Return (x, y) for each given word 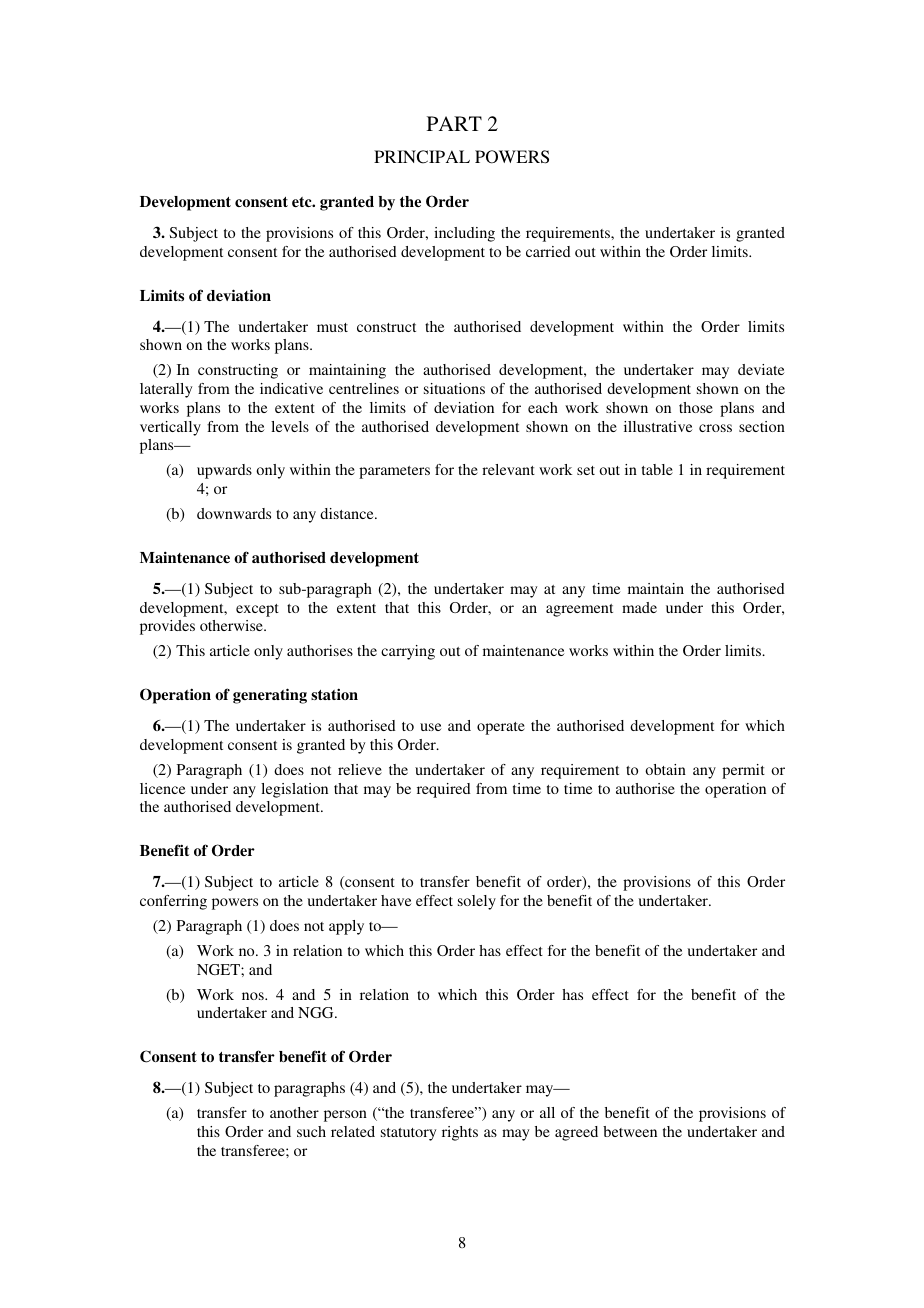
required (443, 790)
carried (548, 251)
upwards (224, 471)
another (294, 1112)
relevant (508, 469)
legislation (294, 790)
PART (454, 123)
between (630, 1131)
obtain (665, 769)
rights (460, 1133)
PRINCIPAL (422, 157)
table (657, 469)
